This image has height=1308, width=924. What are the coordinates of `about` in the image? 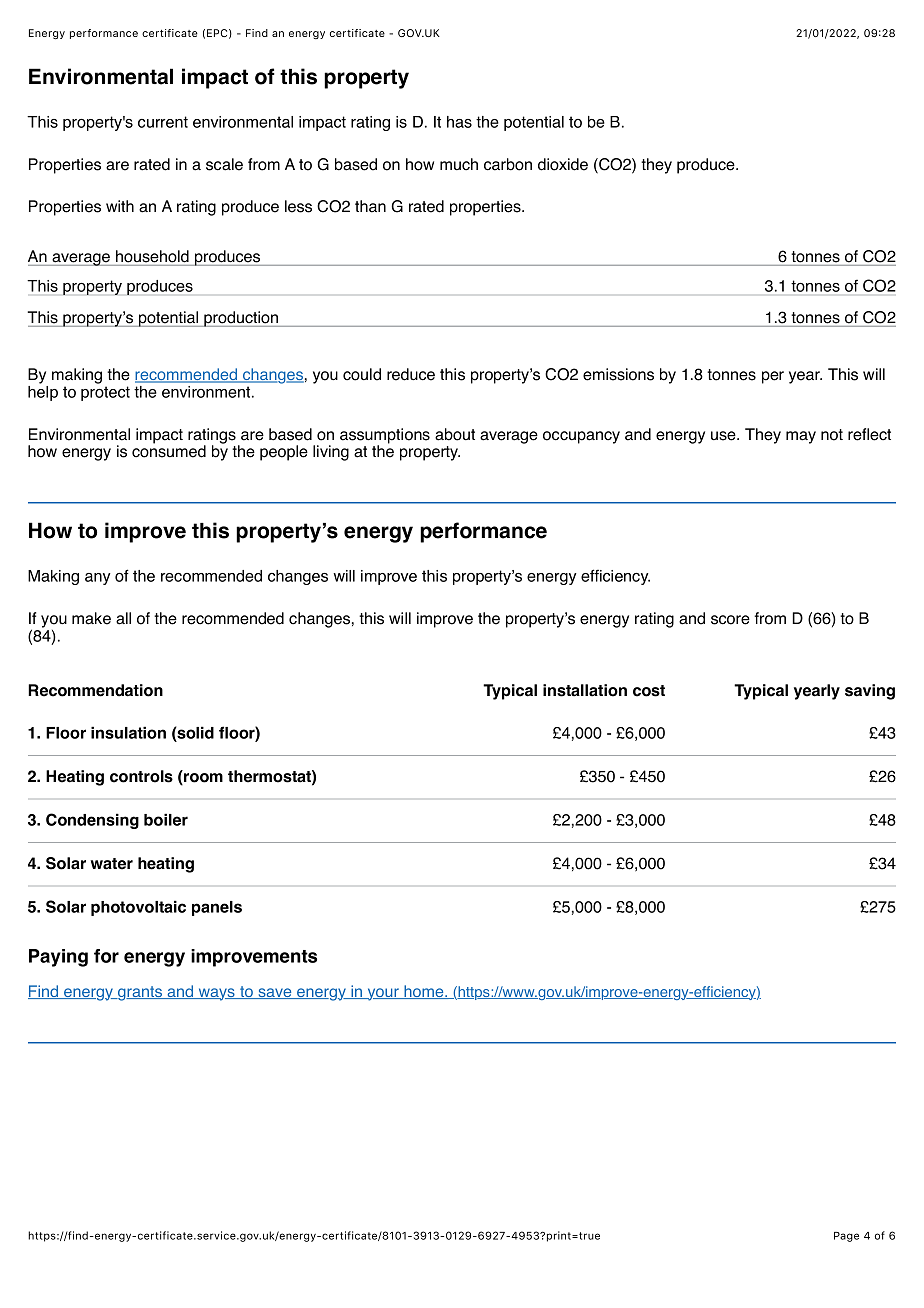 It's located at (455, 434).
